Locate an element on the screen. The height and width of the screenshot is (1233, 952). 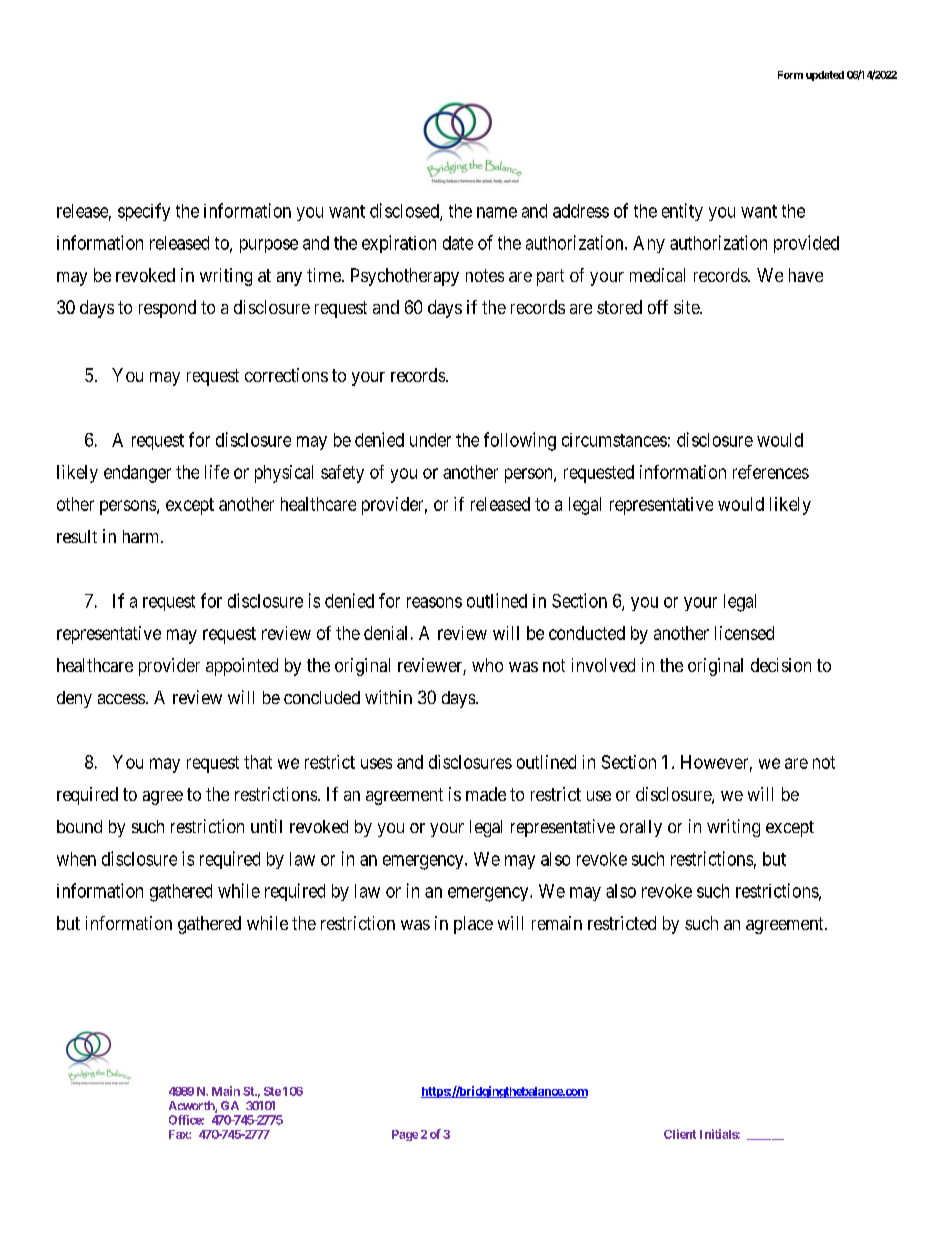
who is located at coordinates (487, 665).
